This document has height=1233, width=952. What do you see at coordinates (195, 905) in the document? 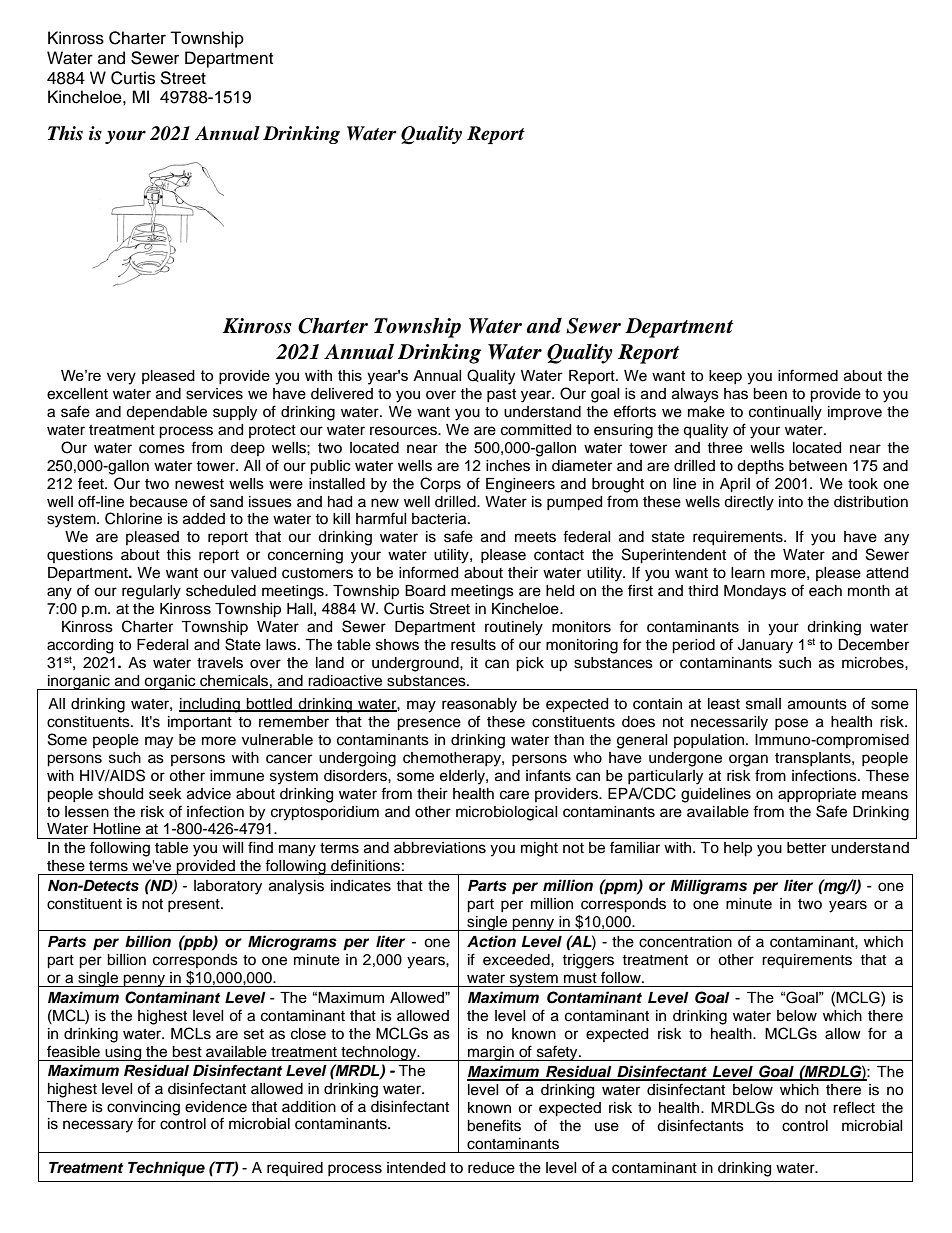
I see `present` at bounding box center [195, 905].
